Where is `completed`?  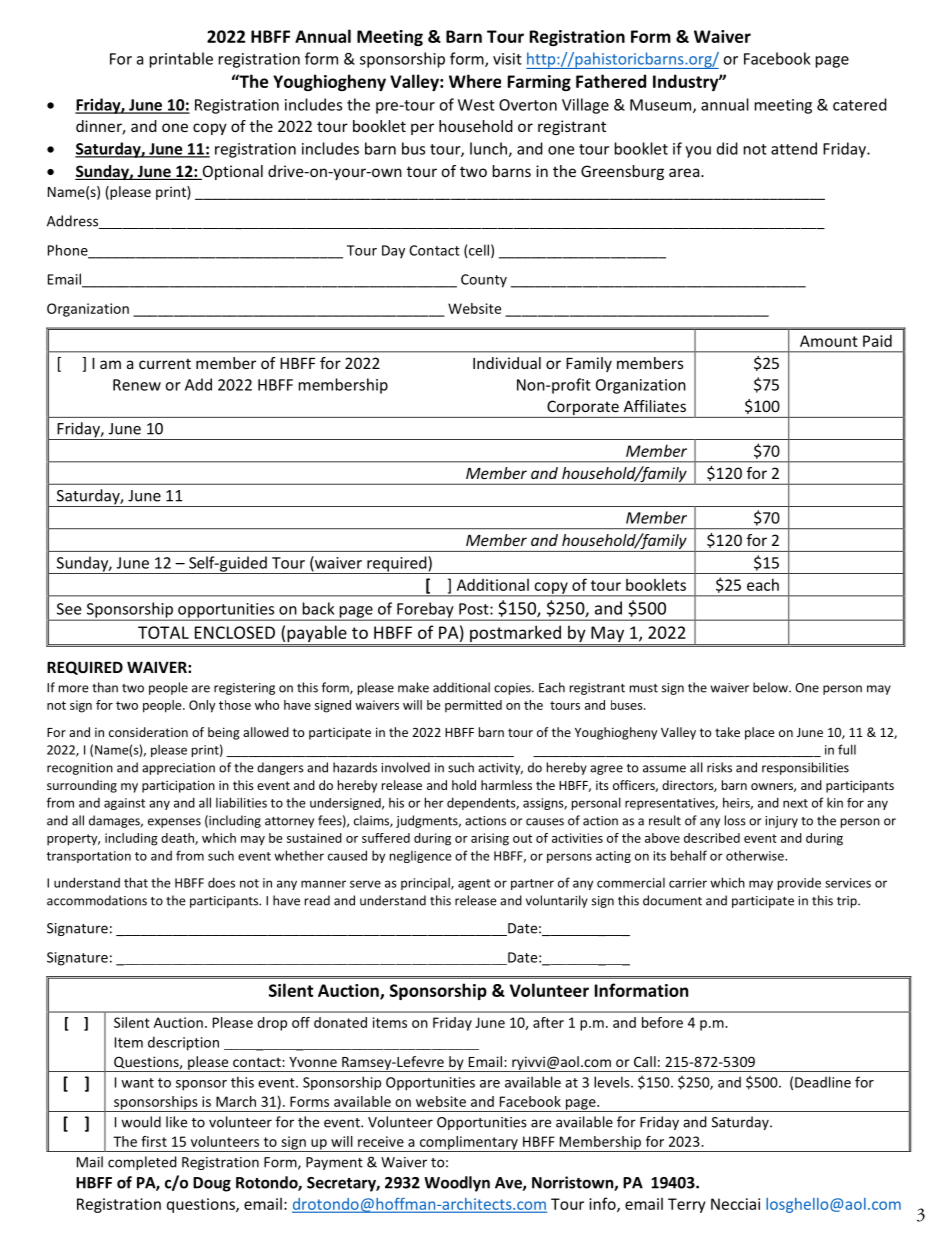 completed is located at coordinates (142, 1163).
